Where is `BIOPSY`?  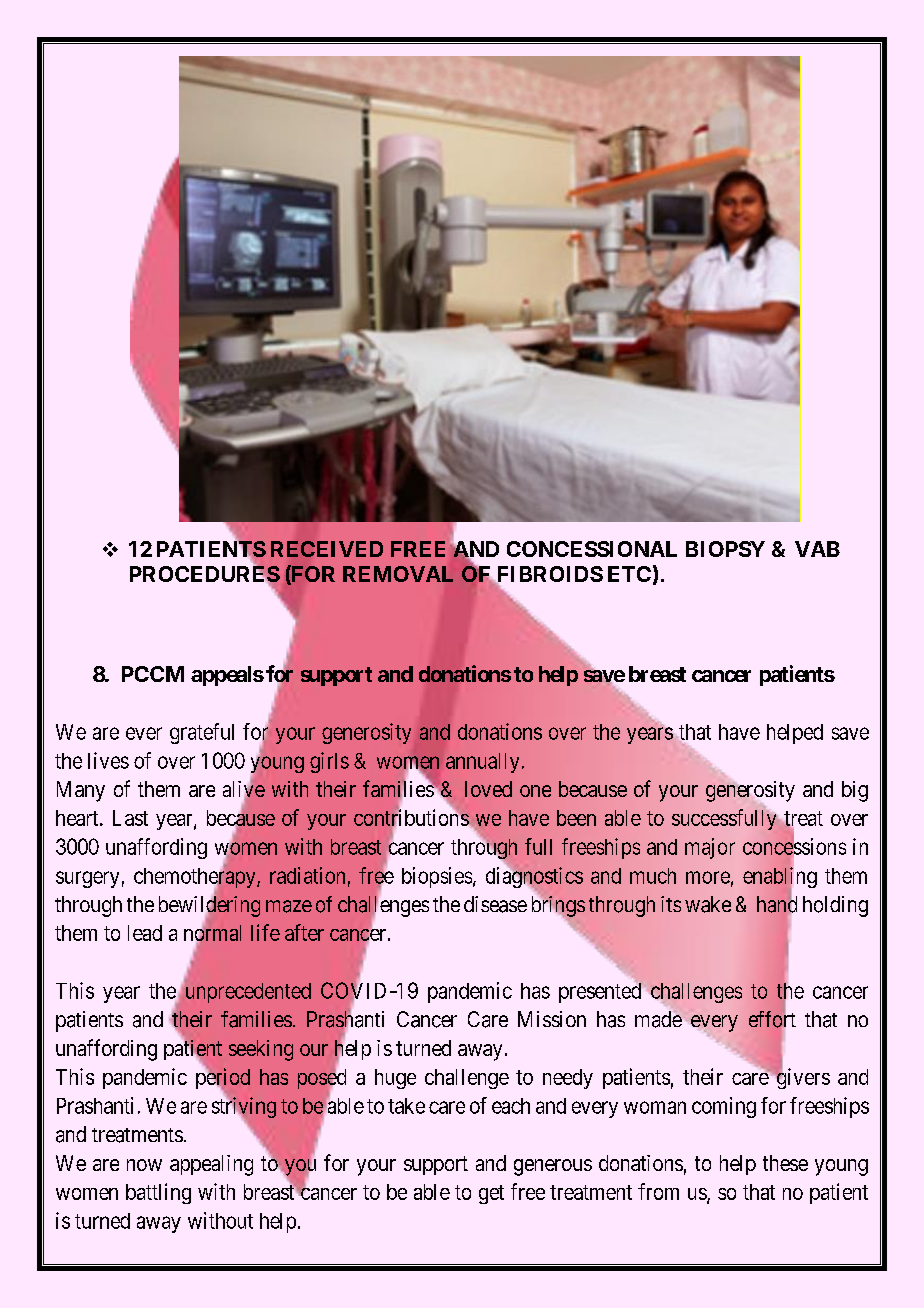
BIOPSY is located at coordinates (725, 549).
